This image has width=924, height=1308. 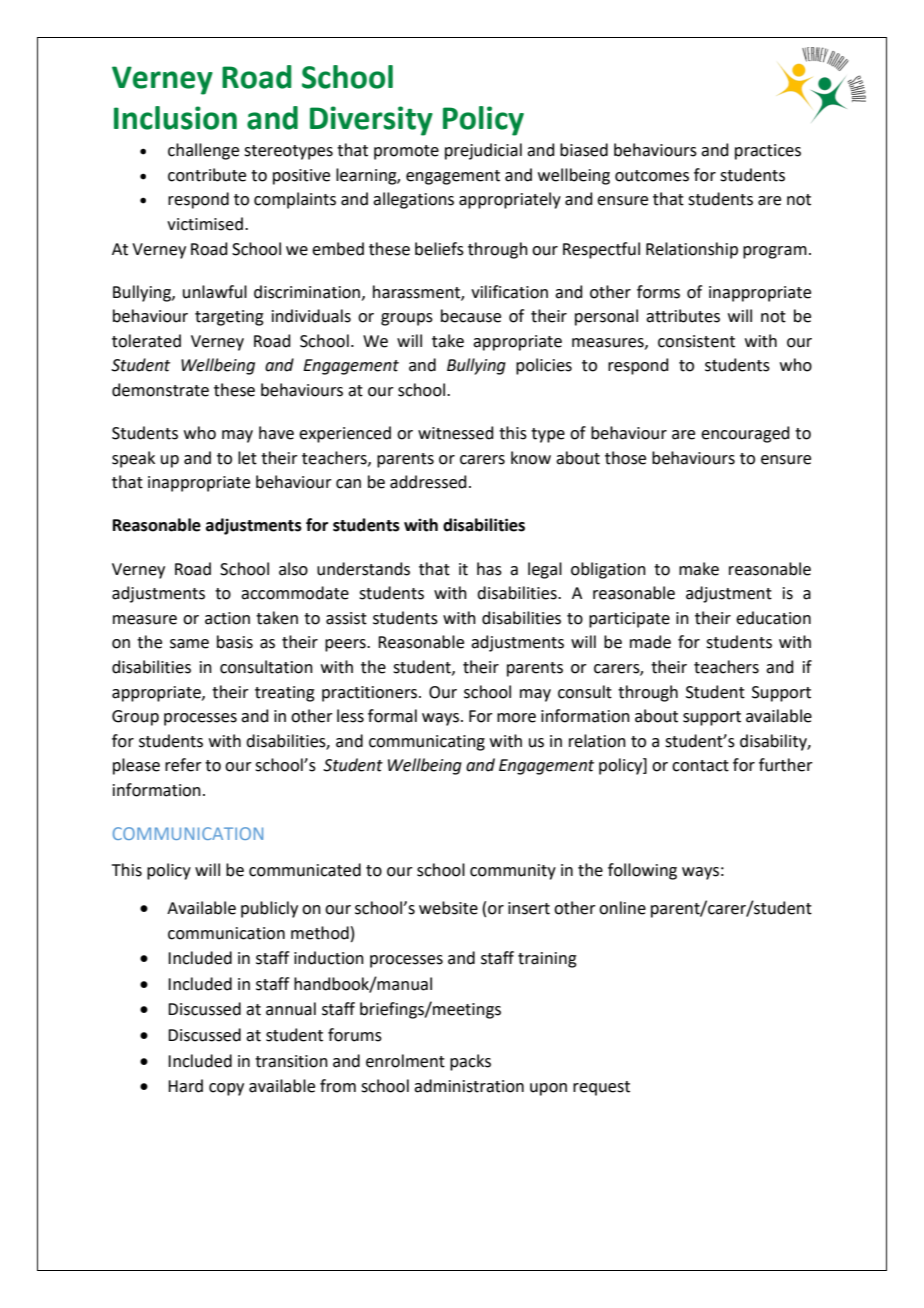 What do you see at coordinates (601, 1088) in the image?
I see `request` at bounding box center [601, 1088].
